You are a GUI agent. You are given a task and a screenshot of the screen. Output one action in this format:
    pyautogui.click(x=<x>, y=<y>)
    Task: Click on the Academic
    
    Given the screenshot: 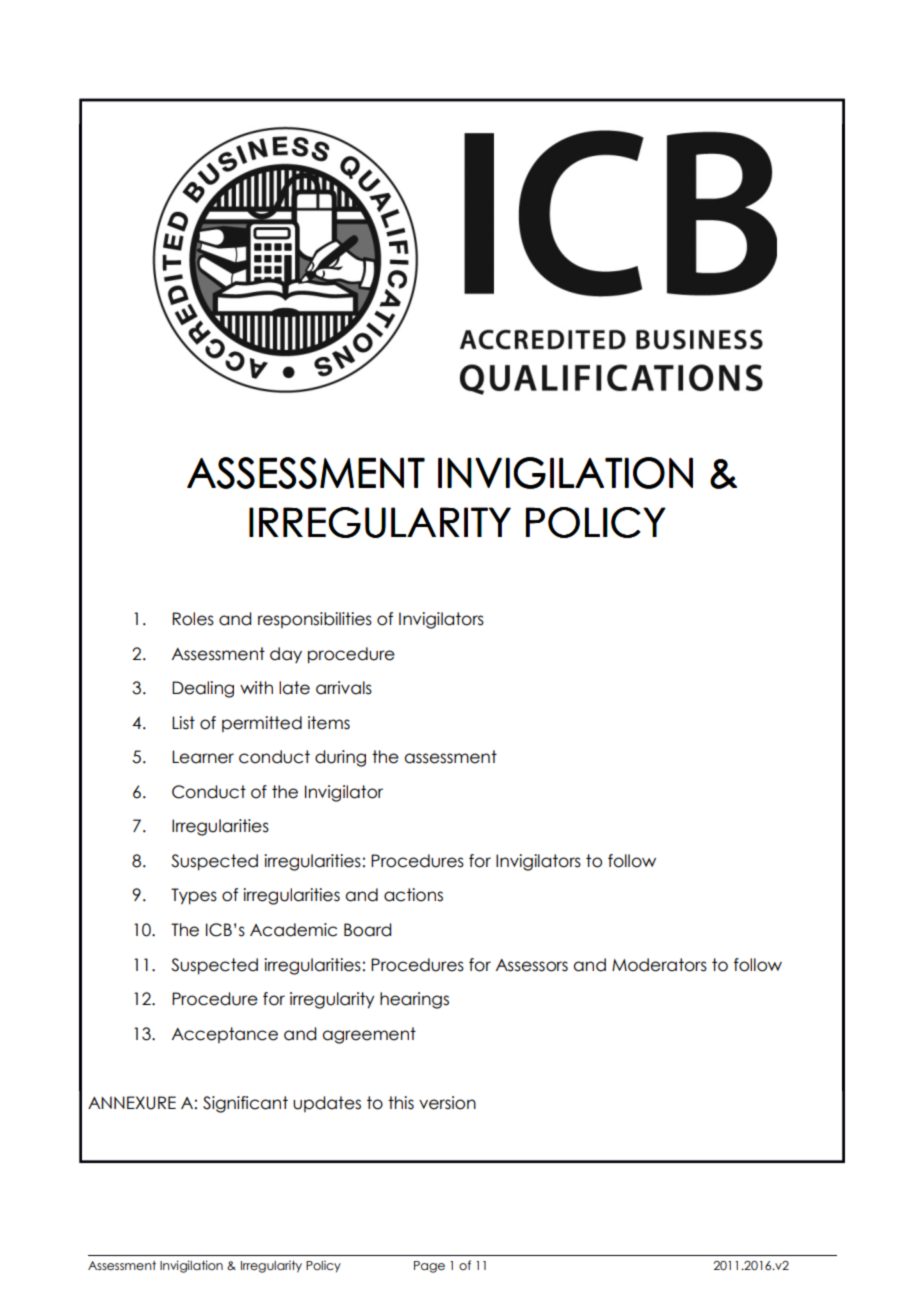 What is the action you would take?
    pyautogui.click(x=293, y=930)
